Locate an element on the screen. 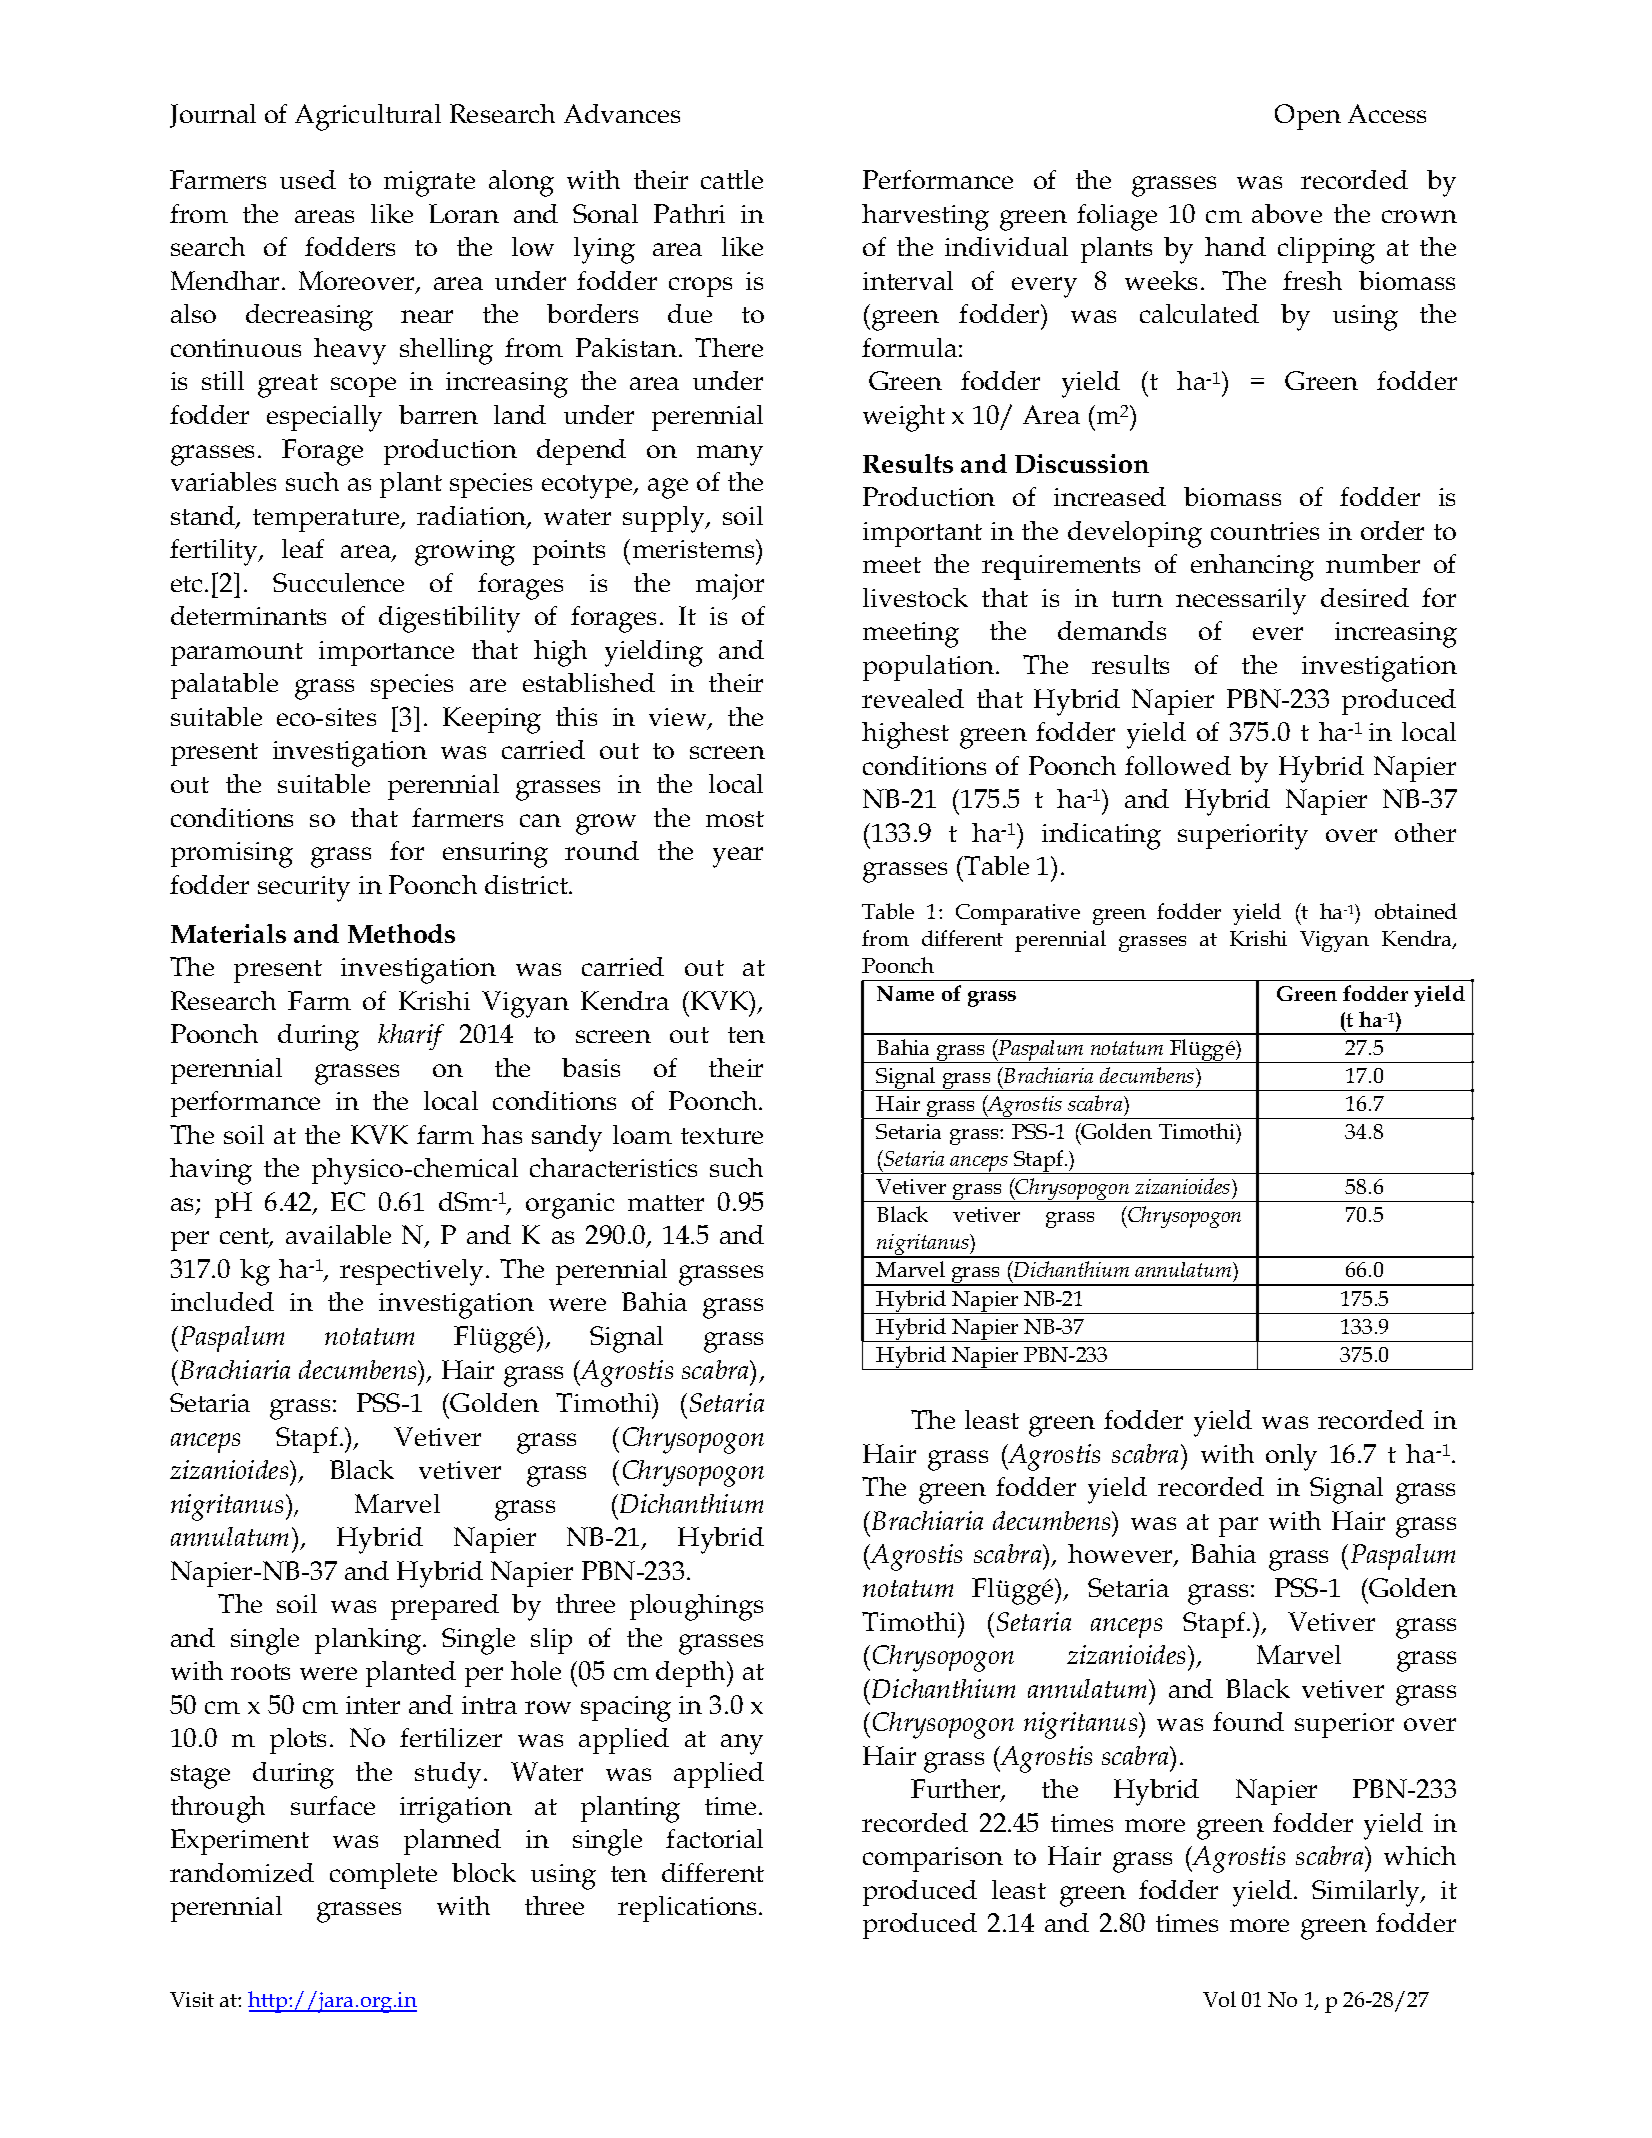 This screenshot has height=2138, width=1652. depth is located at coordinates (692, 1674).
